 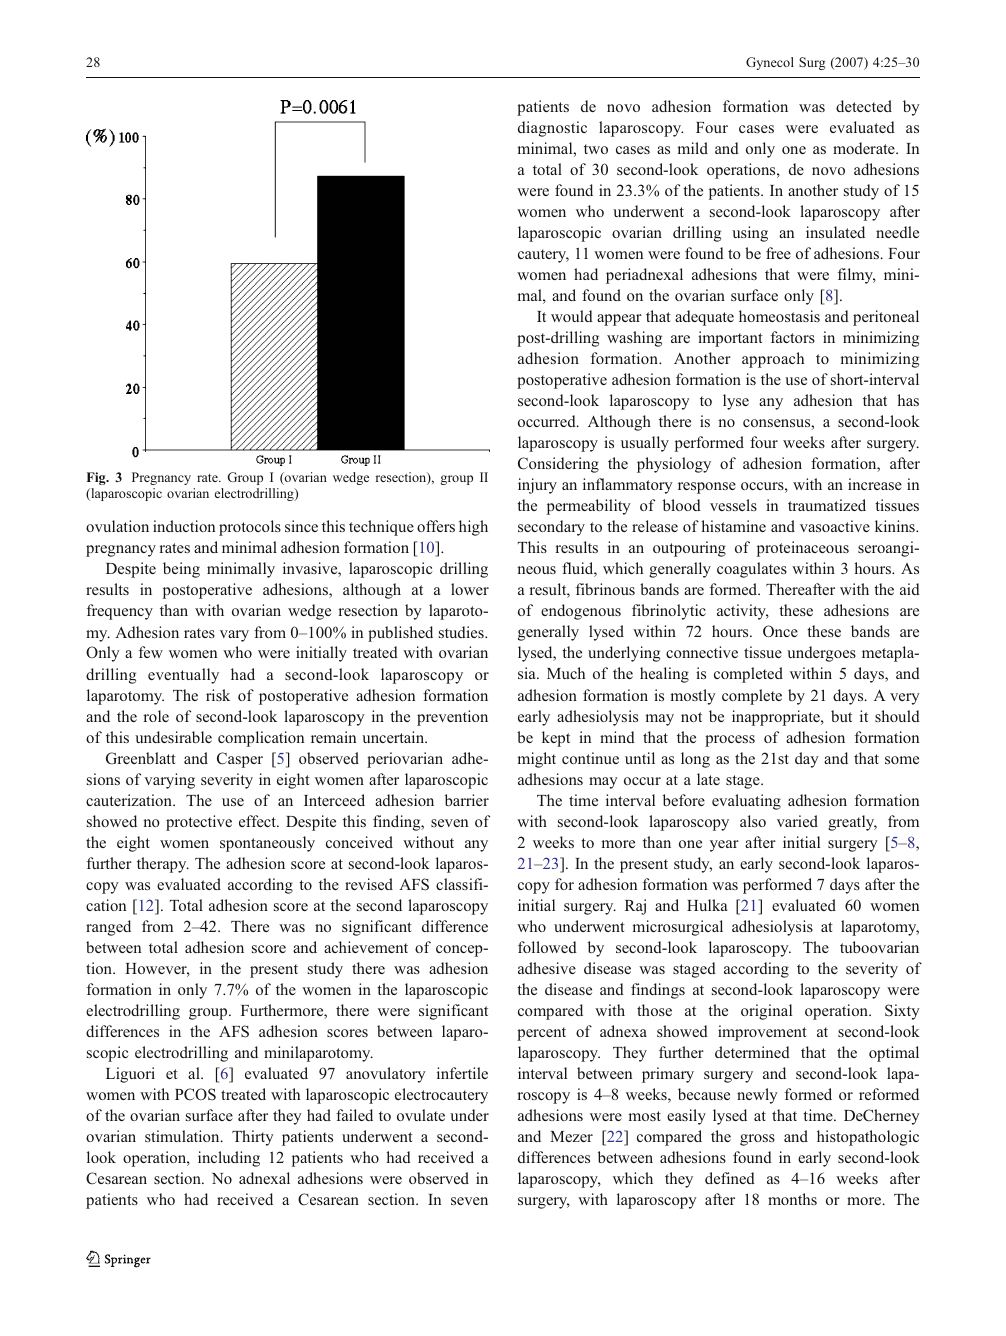 I want to click on varied, so click(x=797, y=821).
